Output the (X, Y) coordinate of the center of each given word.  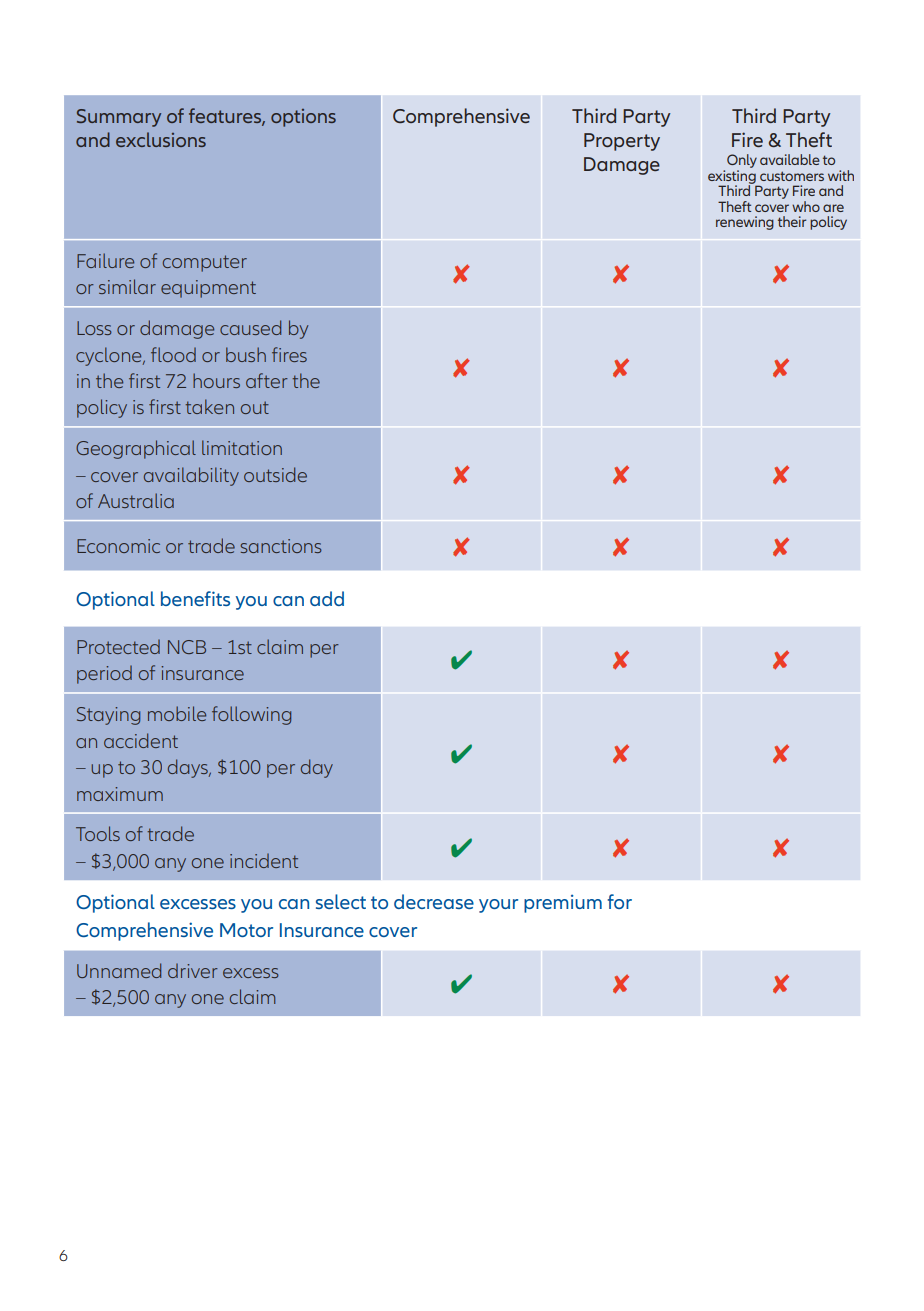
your (498, 906)
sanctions (281, 546)
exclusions (161, 139)
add (327, 598)
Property (622, 142)
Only (742, 162)
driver (193, 970)
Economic (118, 546)
